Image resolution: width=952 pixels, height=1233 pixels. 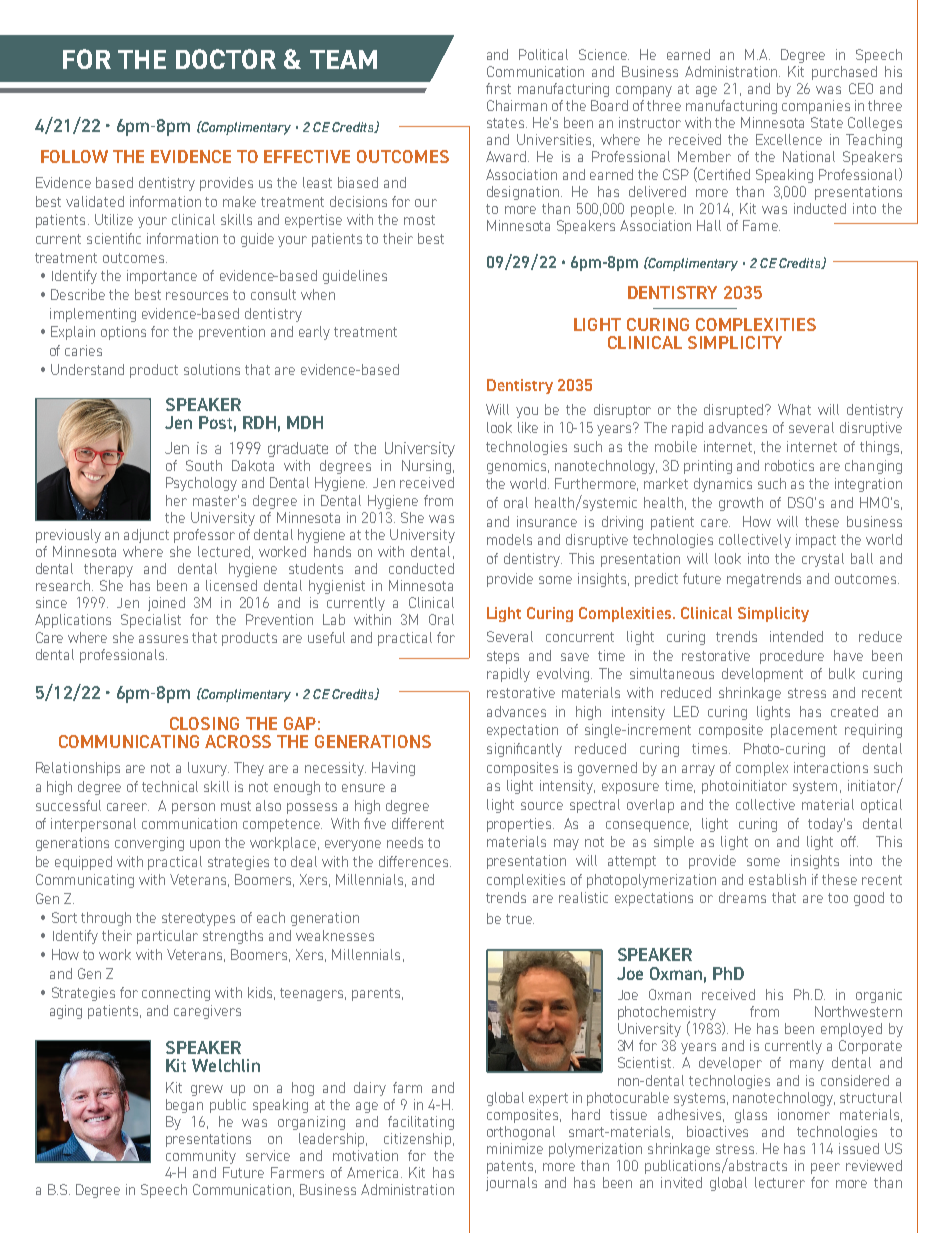 I want to click on community, so click(x=201, y=1157).
